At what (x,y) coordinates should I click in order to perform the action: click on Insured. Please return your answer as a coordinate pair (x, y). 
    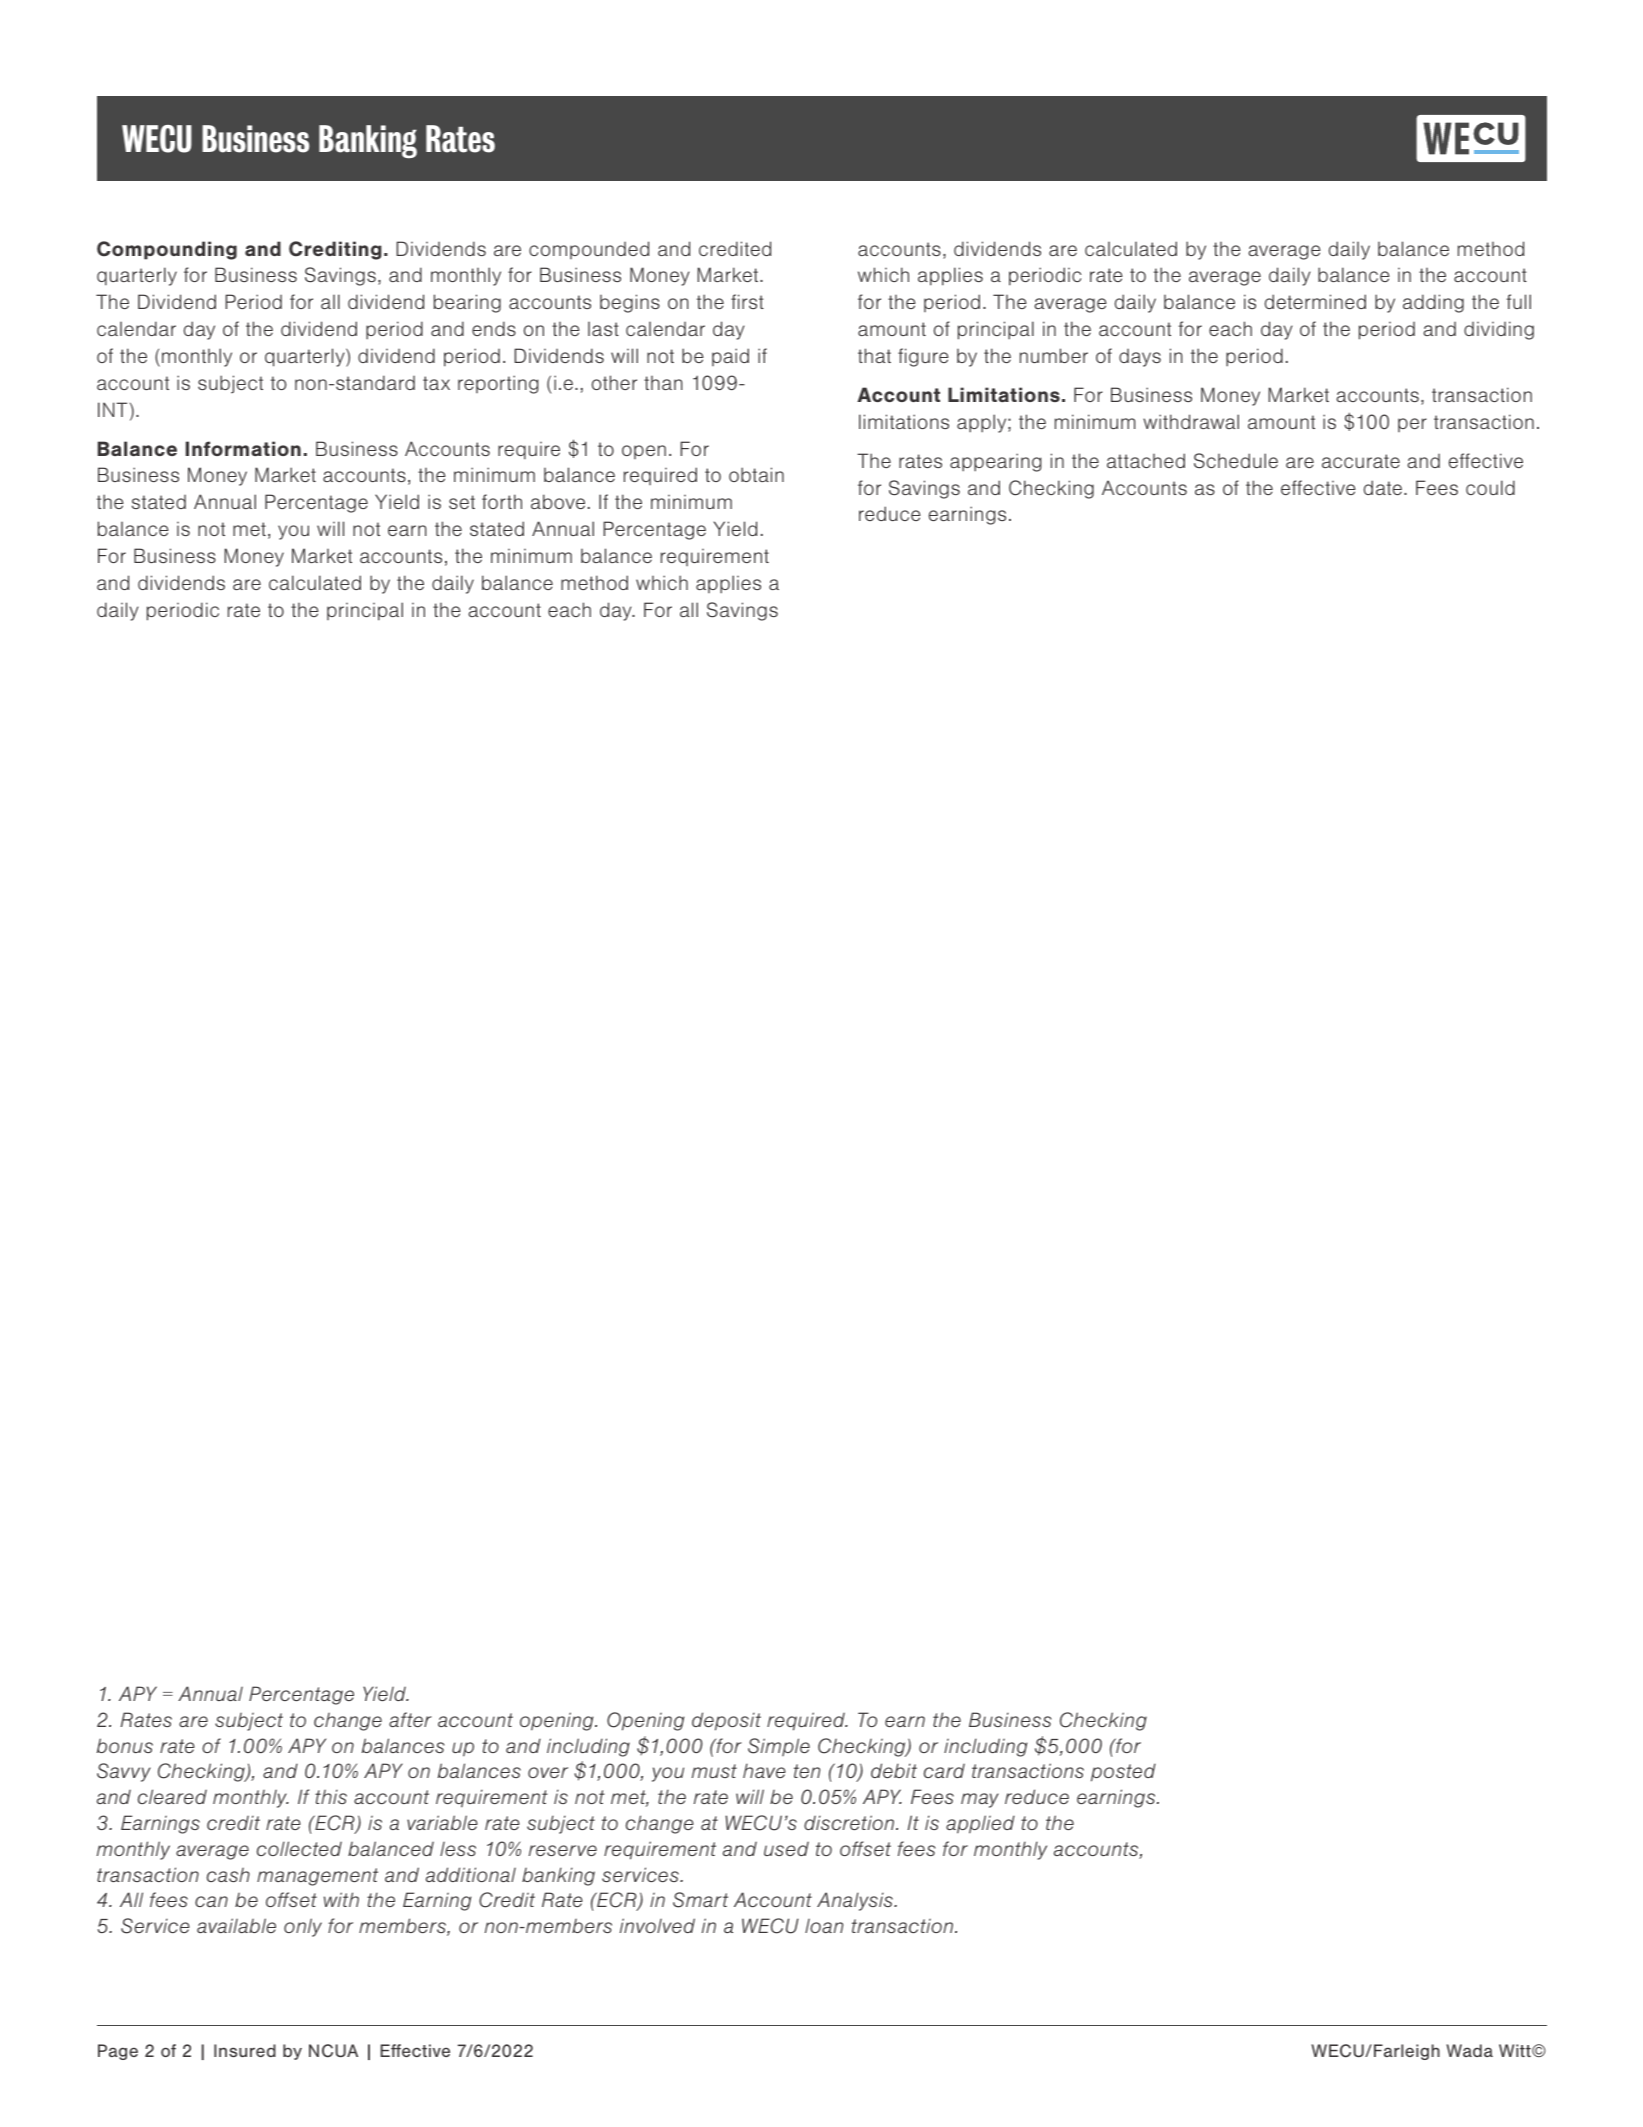
    Looking at the image, I should click on (245, 2050).
